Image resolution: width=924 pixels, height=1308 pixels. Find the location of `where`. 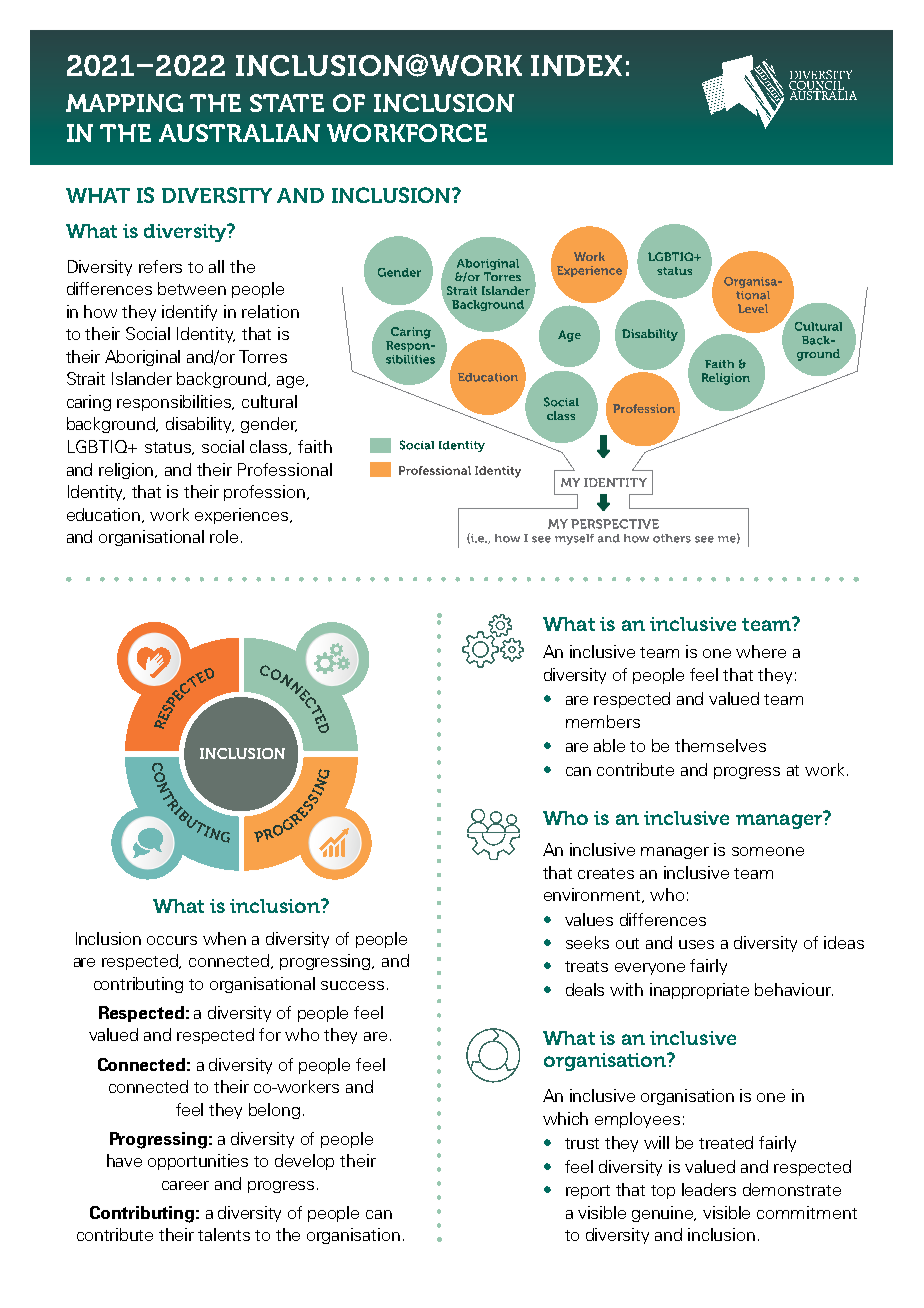

where is located at coordinates (761, 651).
